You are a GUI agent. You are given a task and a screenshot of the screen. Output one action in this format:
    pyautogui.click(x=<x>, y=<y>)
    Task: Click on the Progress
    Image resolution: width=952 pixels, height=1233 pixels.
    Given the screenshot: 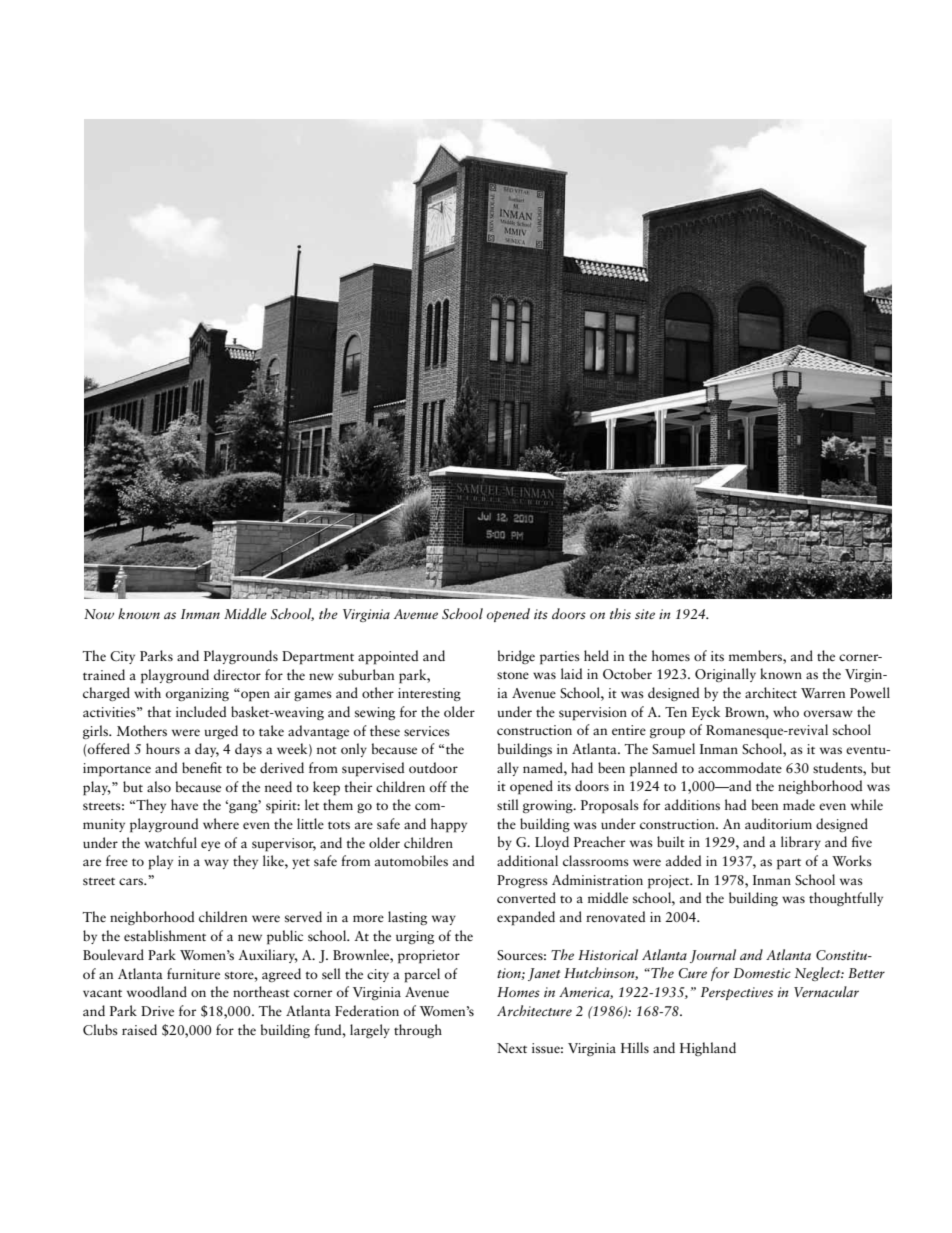 What is the action you would take?
    pyautogui.click(x=522, y=881)
